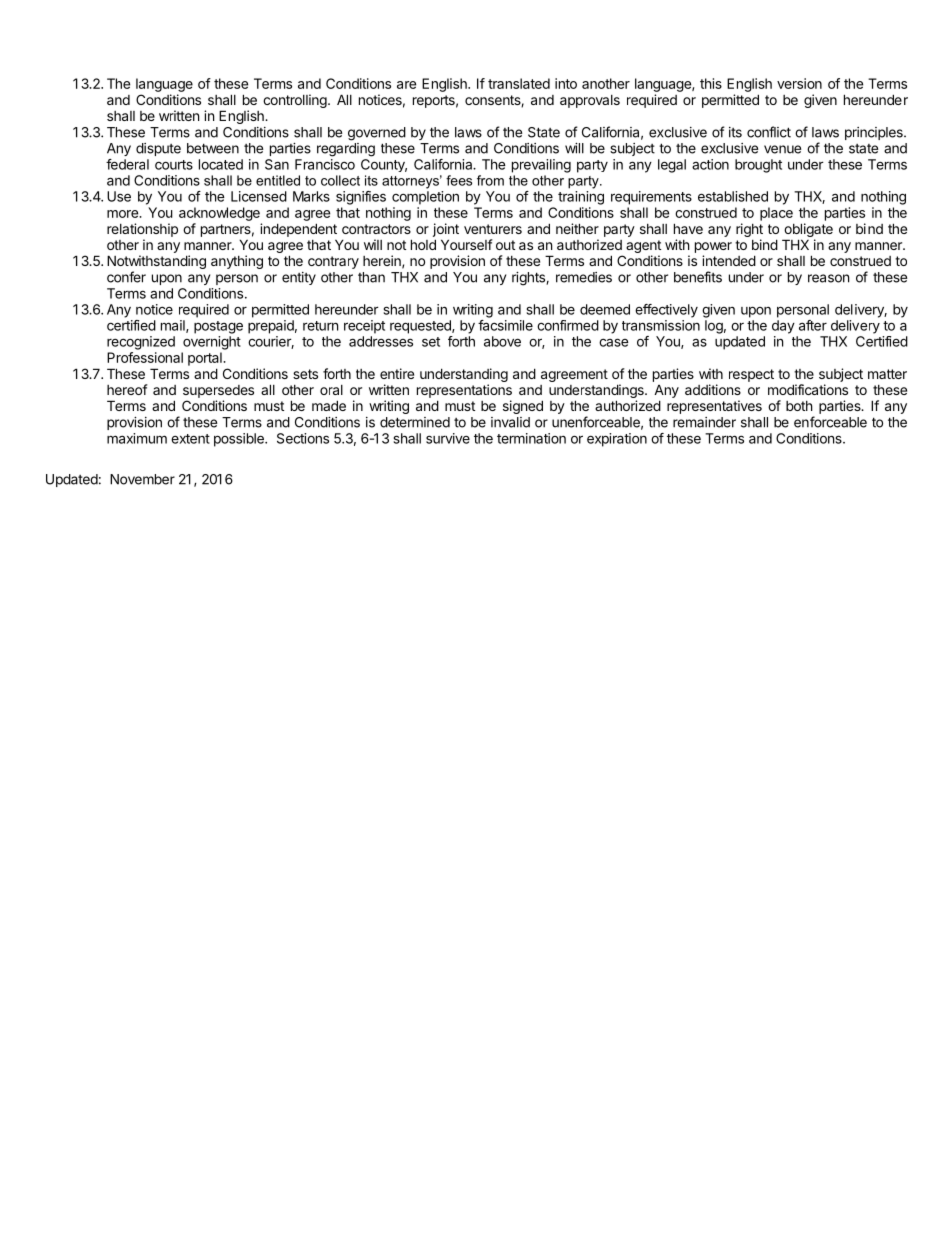  Describe the element at coordinates (142, 479) in the document. I see `November` at that location.
